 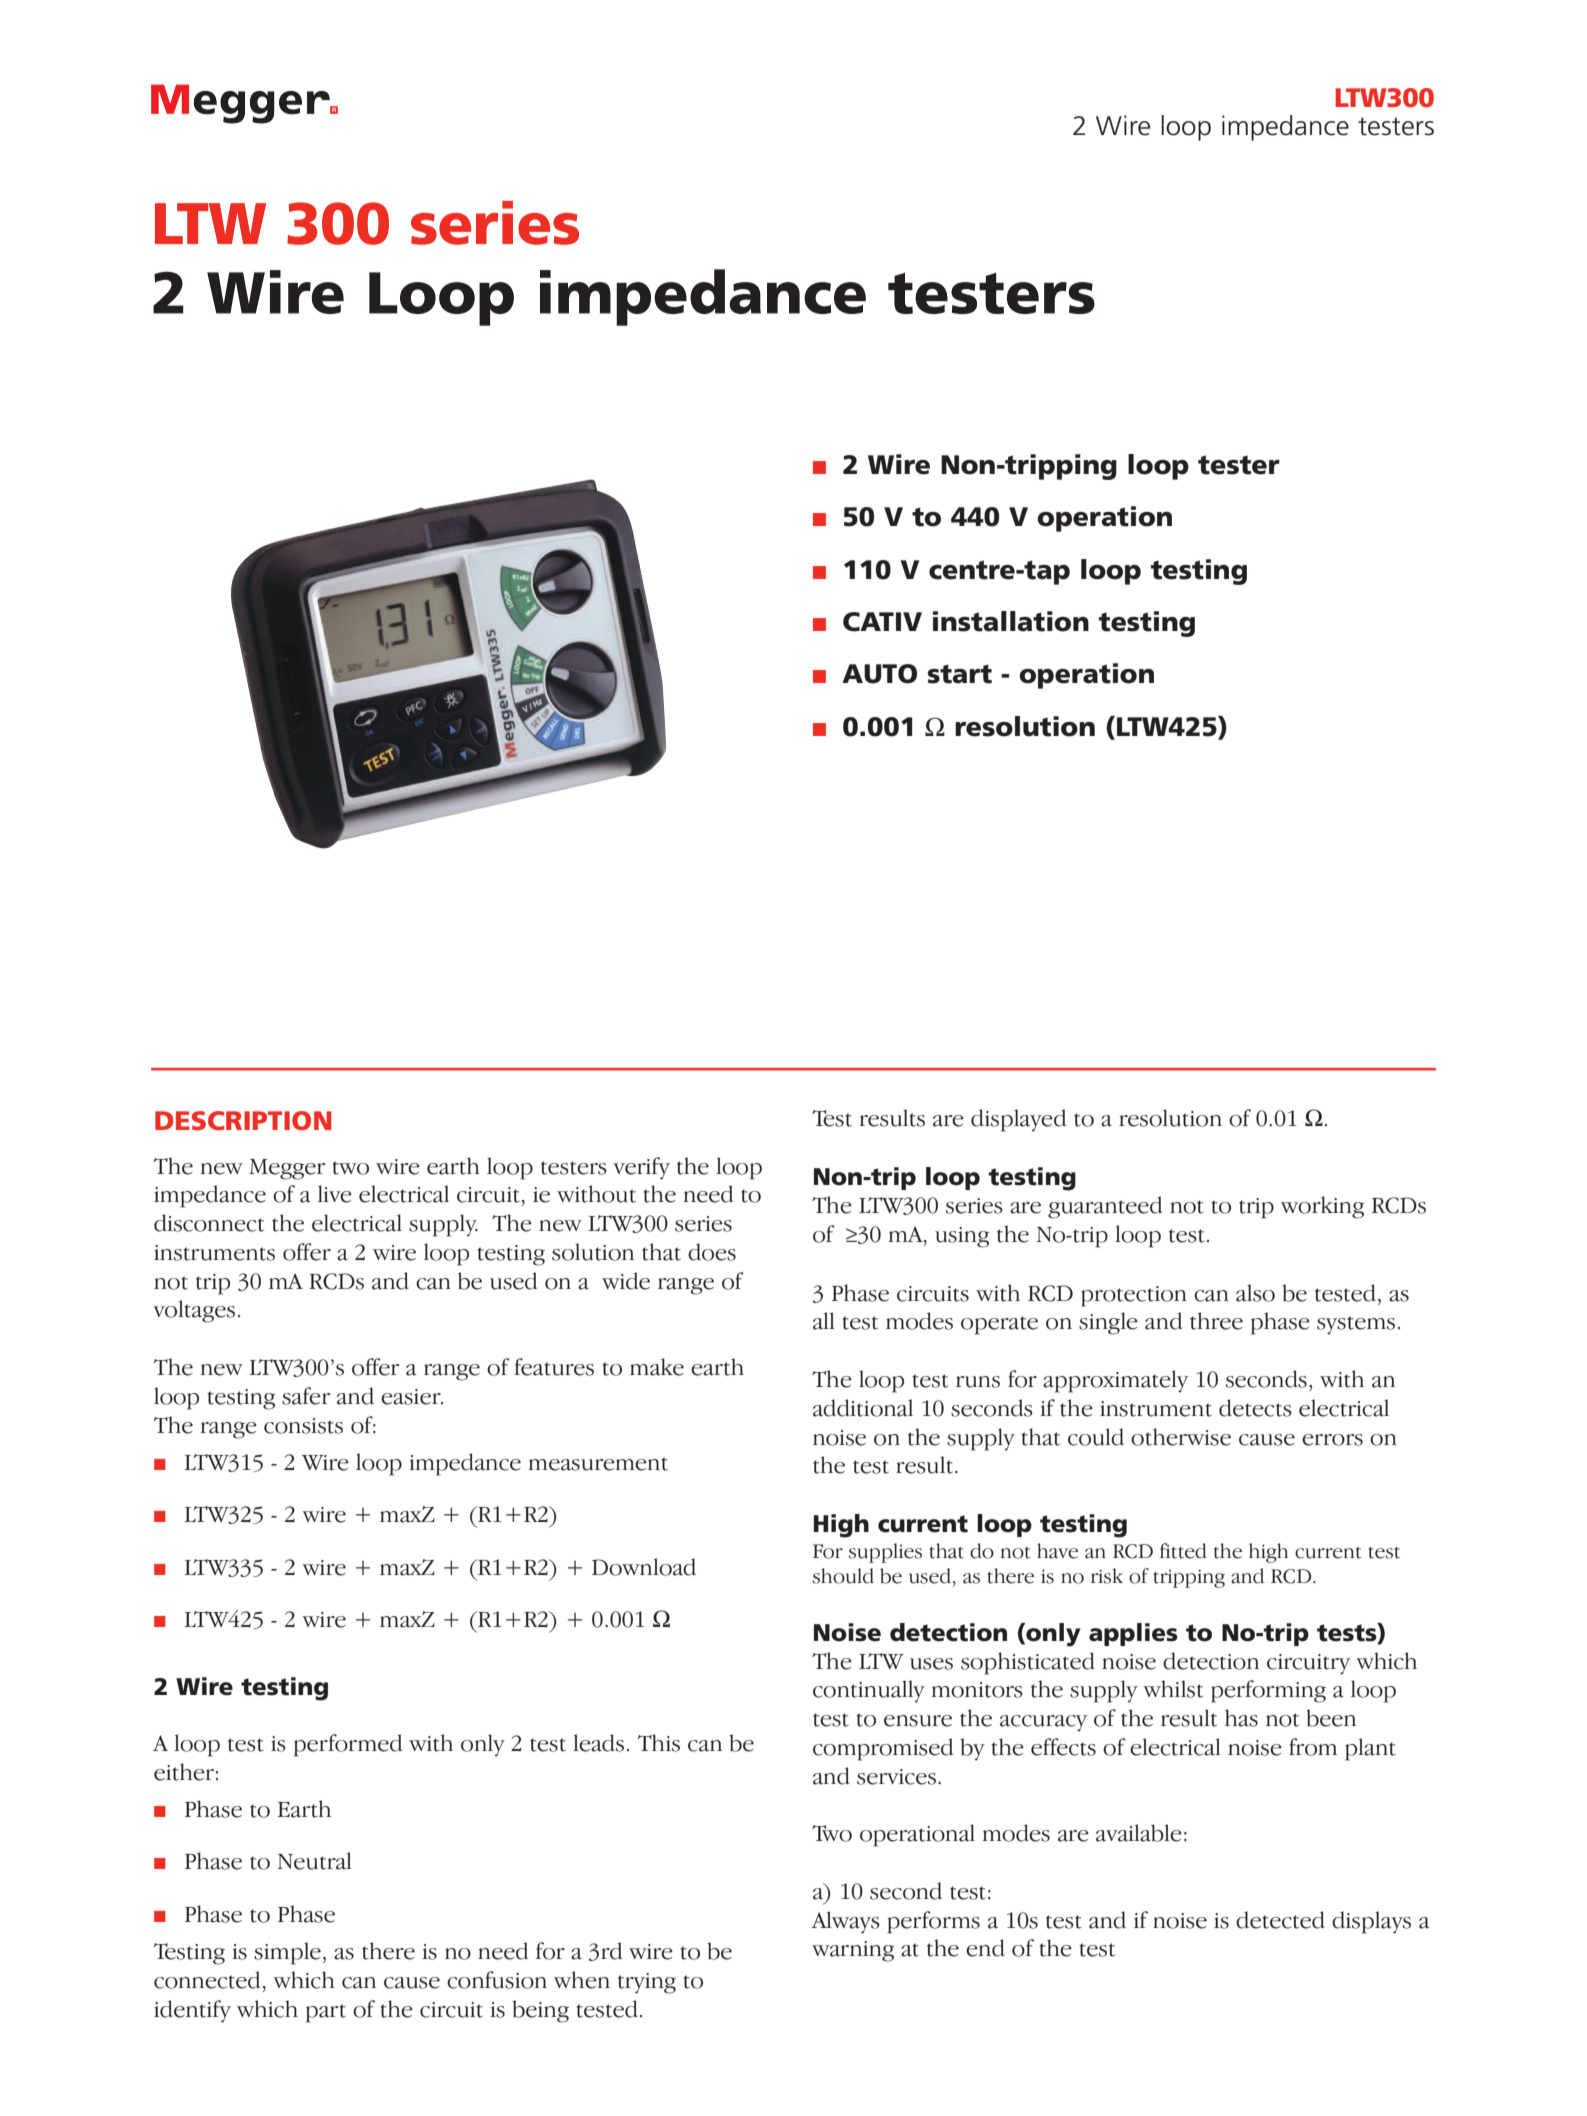 What do you see at coordinates (1322, 1207) in the page?
I see `working` at bounding box center [1322, 1207].
